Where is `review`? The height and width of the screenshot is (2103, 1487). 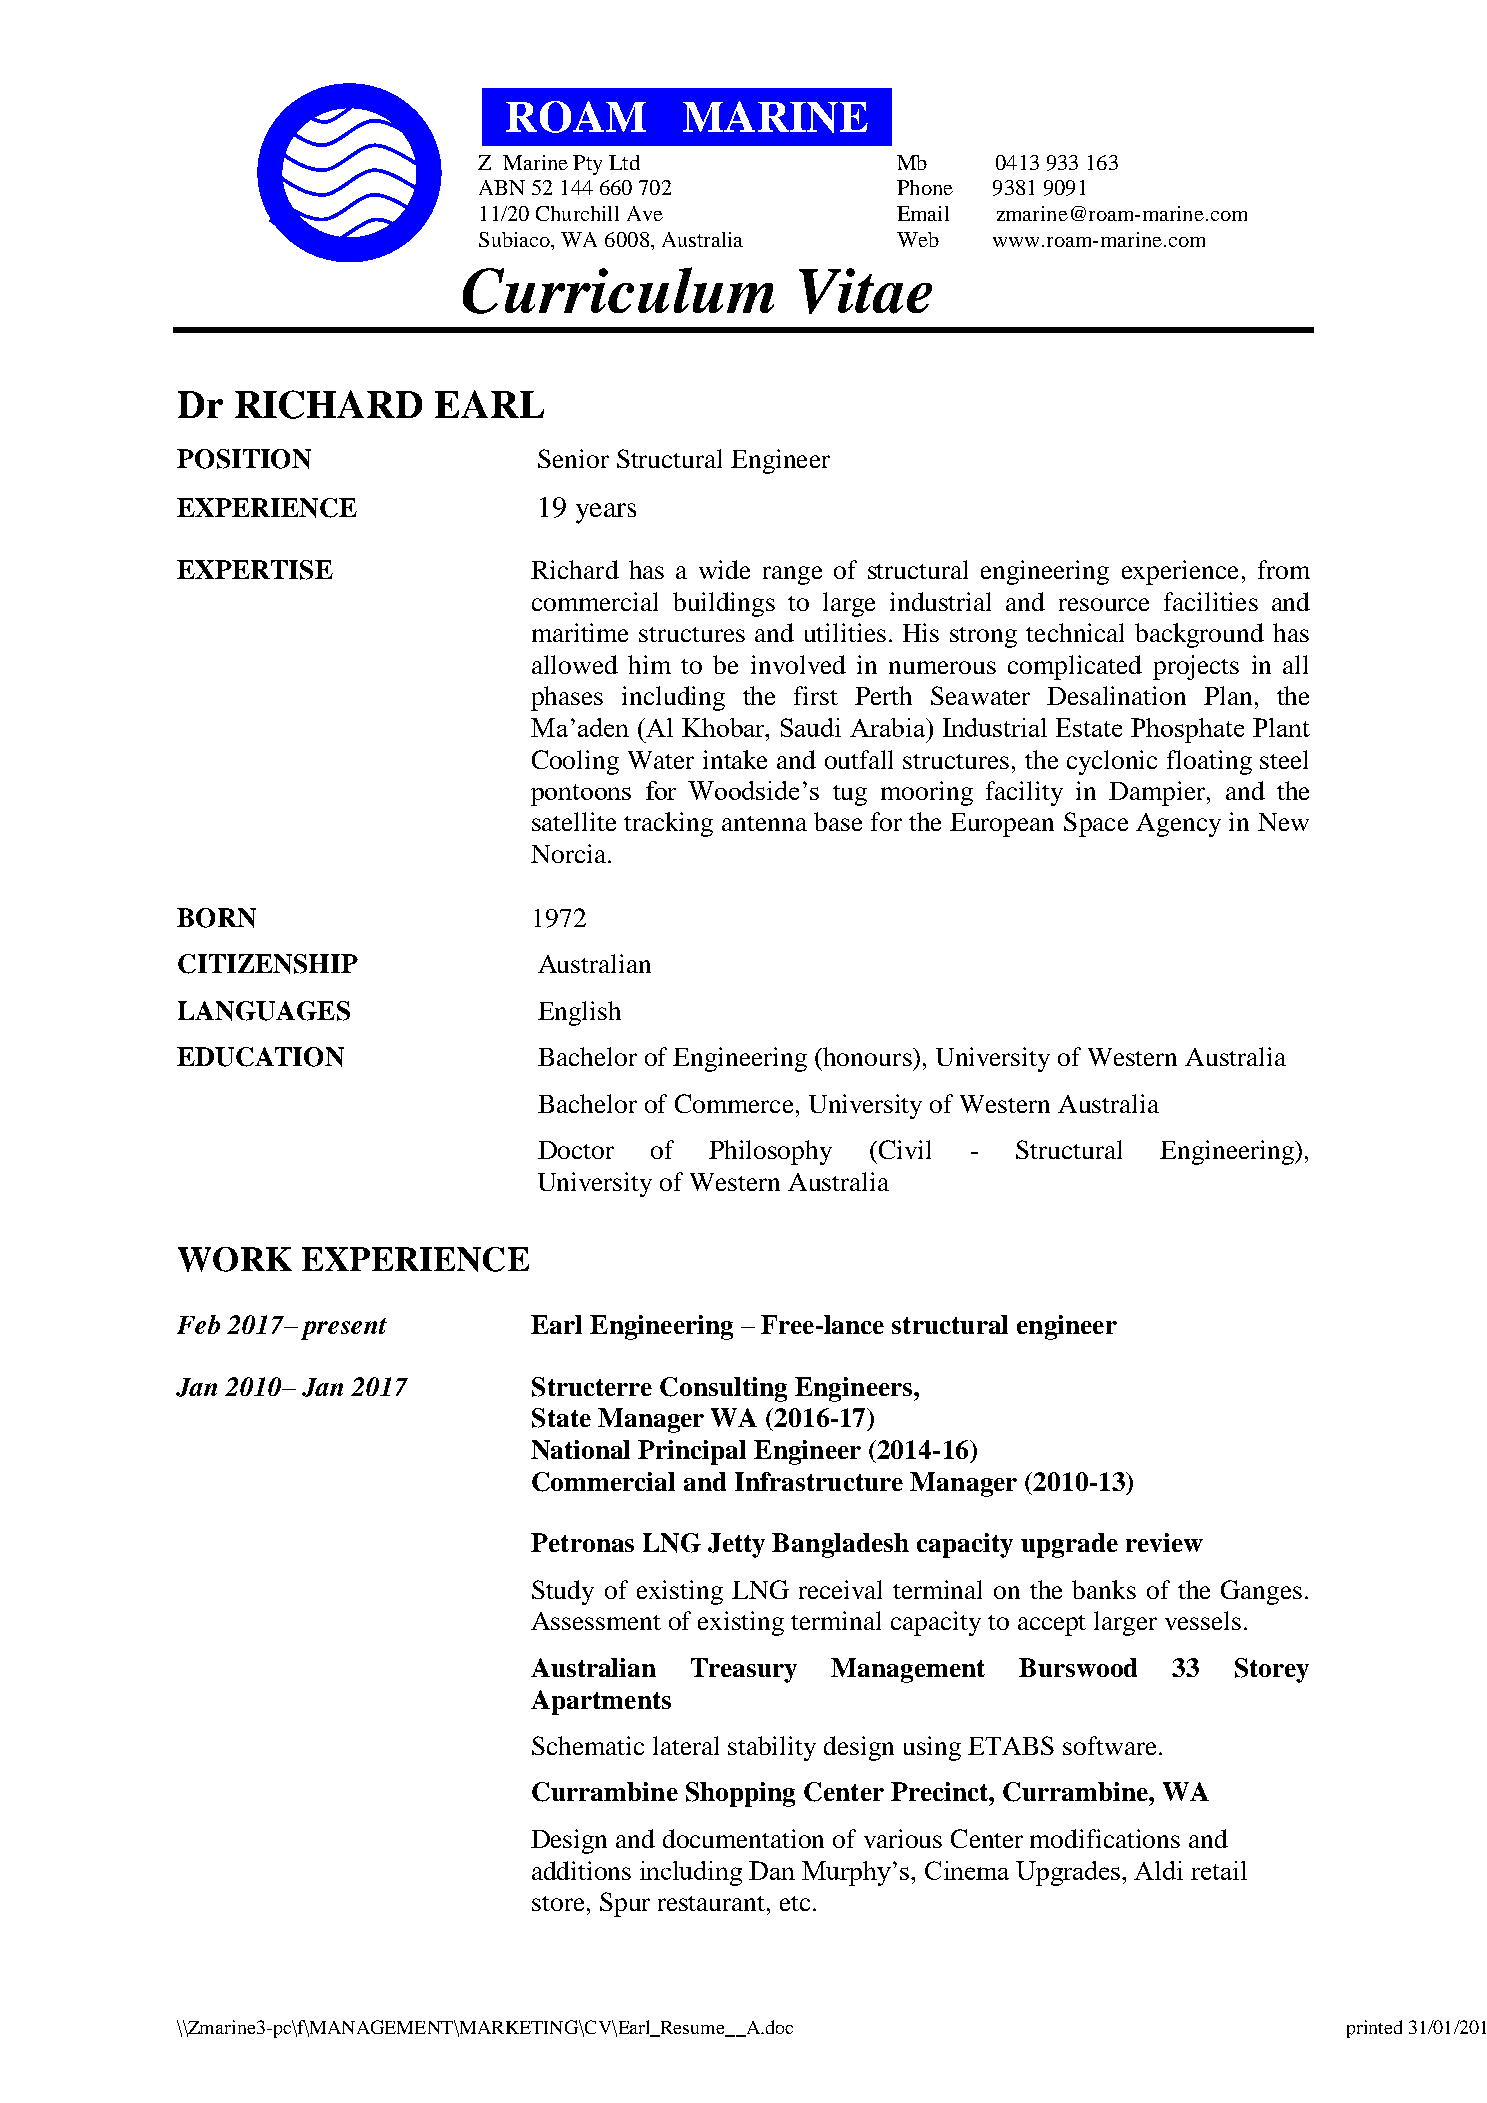 review is located at coordinates (1164, 1542).
